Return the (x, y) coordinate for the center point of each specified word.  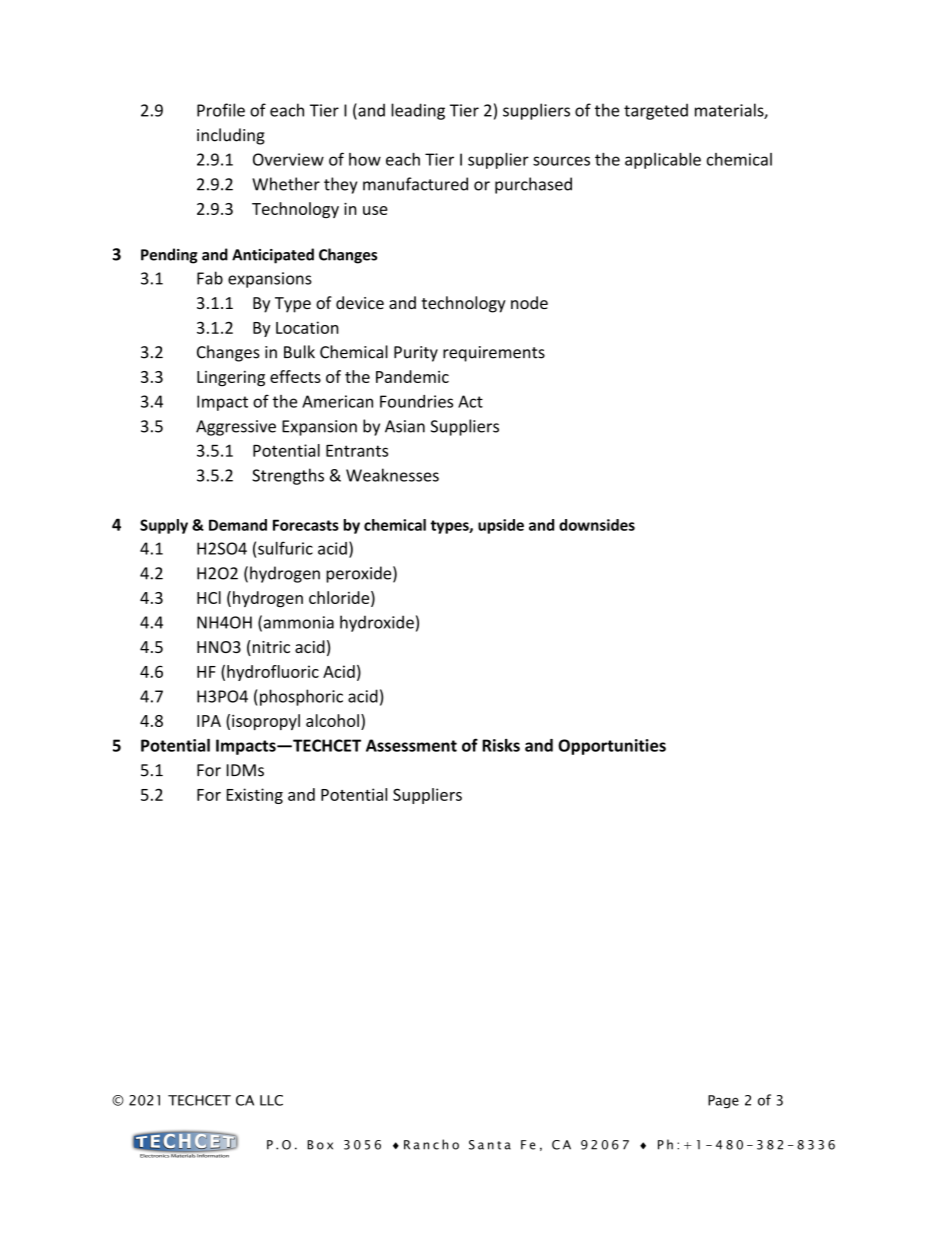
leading (418, 111)
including (231, 136)
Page (723, 1102)
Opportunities (612, 747)
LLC (271, 1100)
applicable (663, 161)
